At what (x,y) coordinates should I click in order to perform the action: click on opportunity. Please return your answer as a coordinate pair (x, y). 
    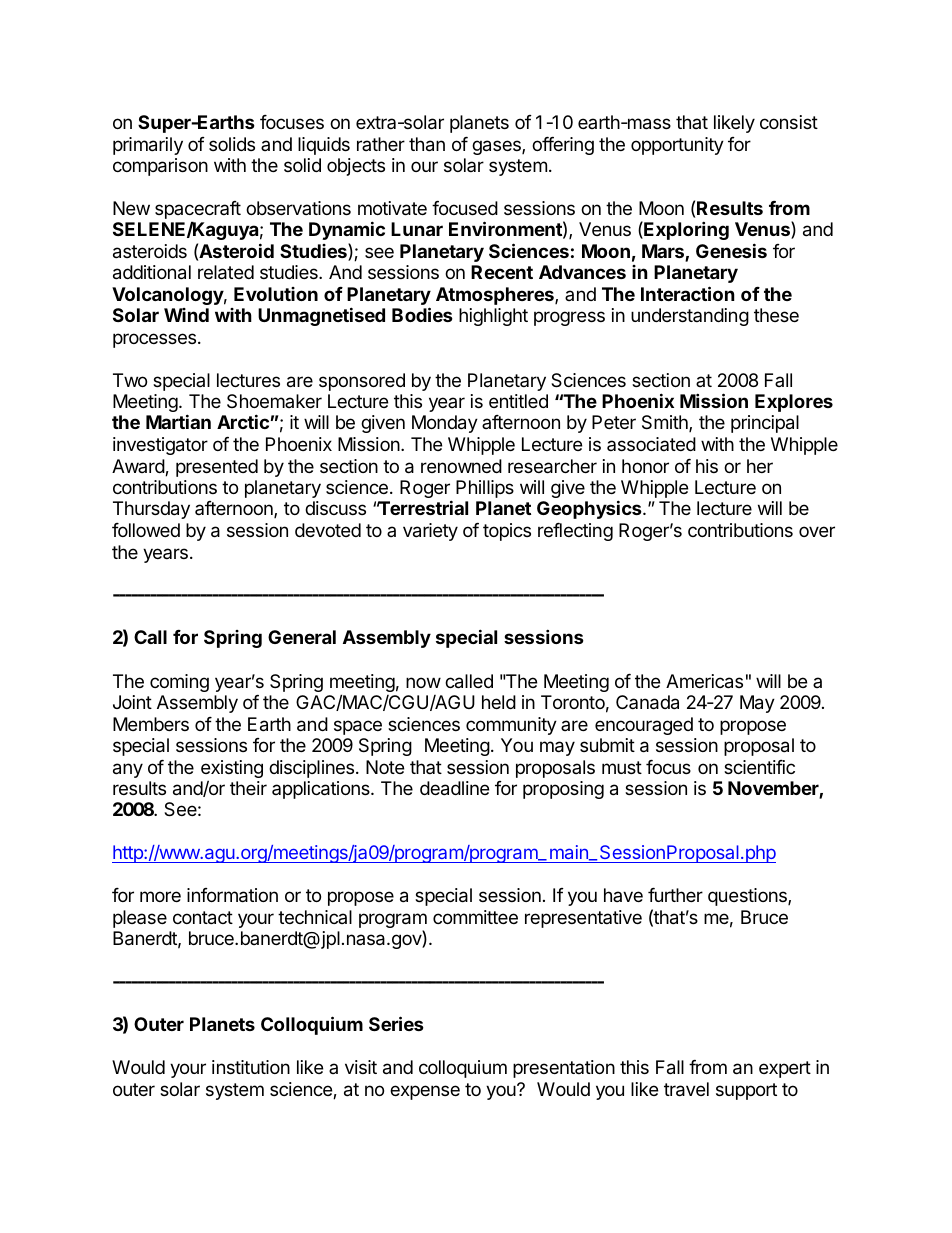
    Looking at the image, I should click on (677, 146).
